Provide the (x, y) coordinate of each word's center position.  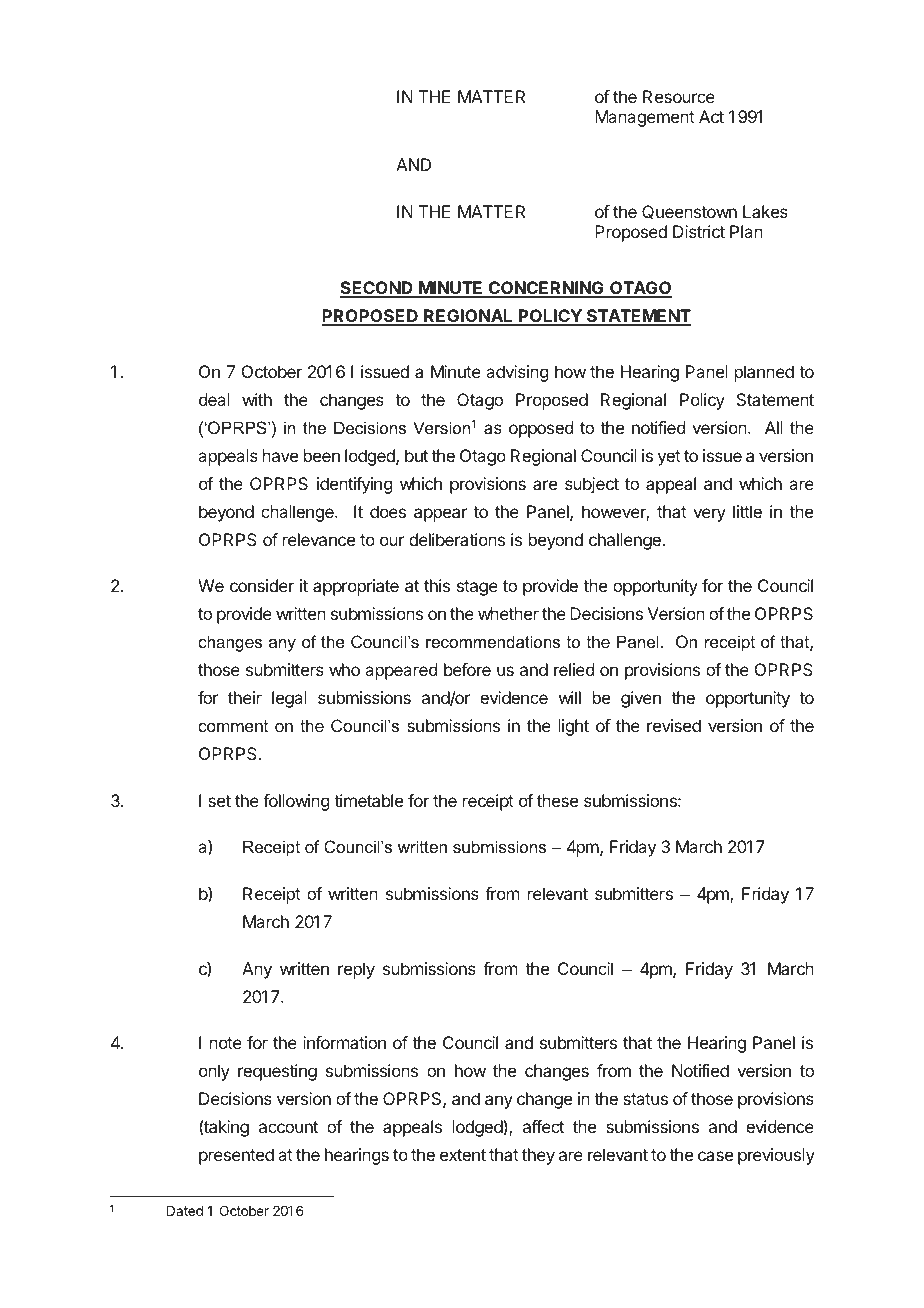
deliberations (457, 539)
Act (711, 116)
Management (645, 118)
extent (463, 1155)
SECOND (377, 289)
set (219, 801)
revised (674, 725)
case (715, 1156)
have (280, 455)
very (709, 515)
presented (236, 1156)
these (557, 800)
